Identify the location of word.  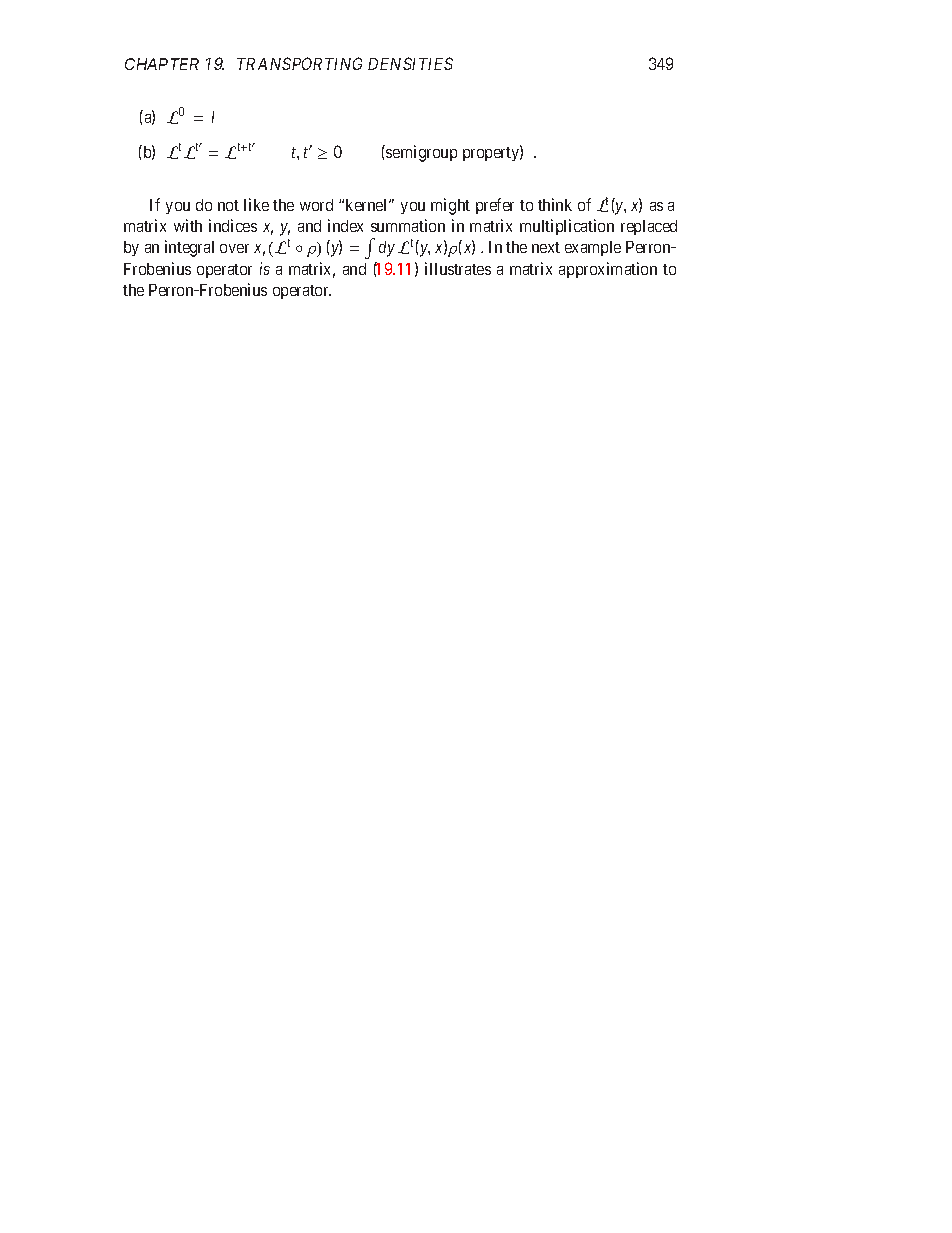
(316, 205).
